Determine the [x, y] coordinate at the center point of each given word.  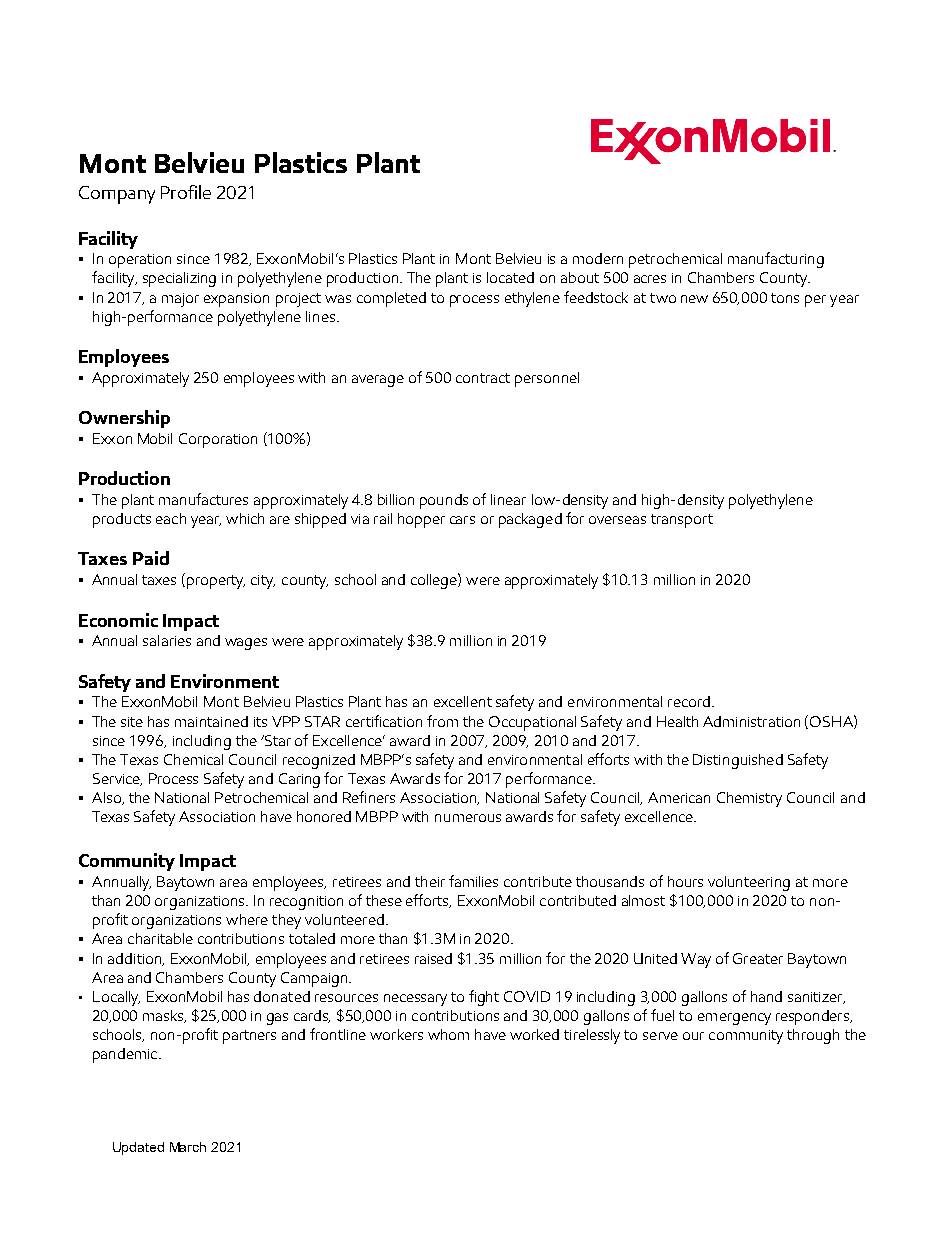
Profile [186, 192]
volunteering [749, 883]
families [473, 881]
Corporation [218, 440]
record [689, 701]
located [510, 277]
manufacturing [776, 260]
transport [682, 521]
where [247, 919]
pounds [444, 501]
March [188, 1147]
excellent [463, 701]
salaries [167, 640]
